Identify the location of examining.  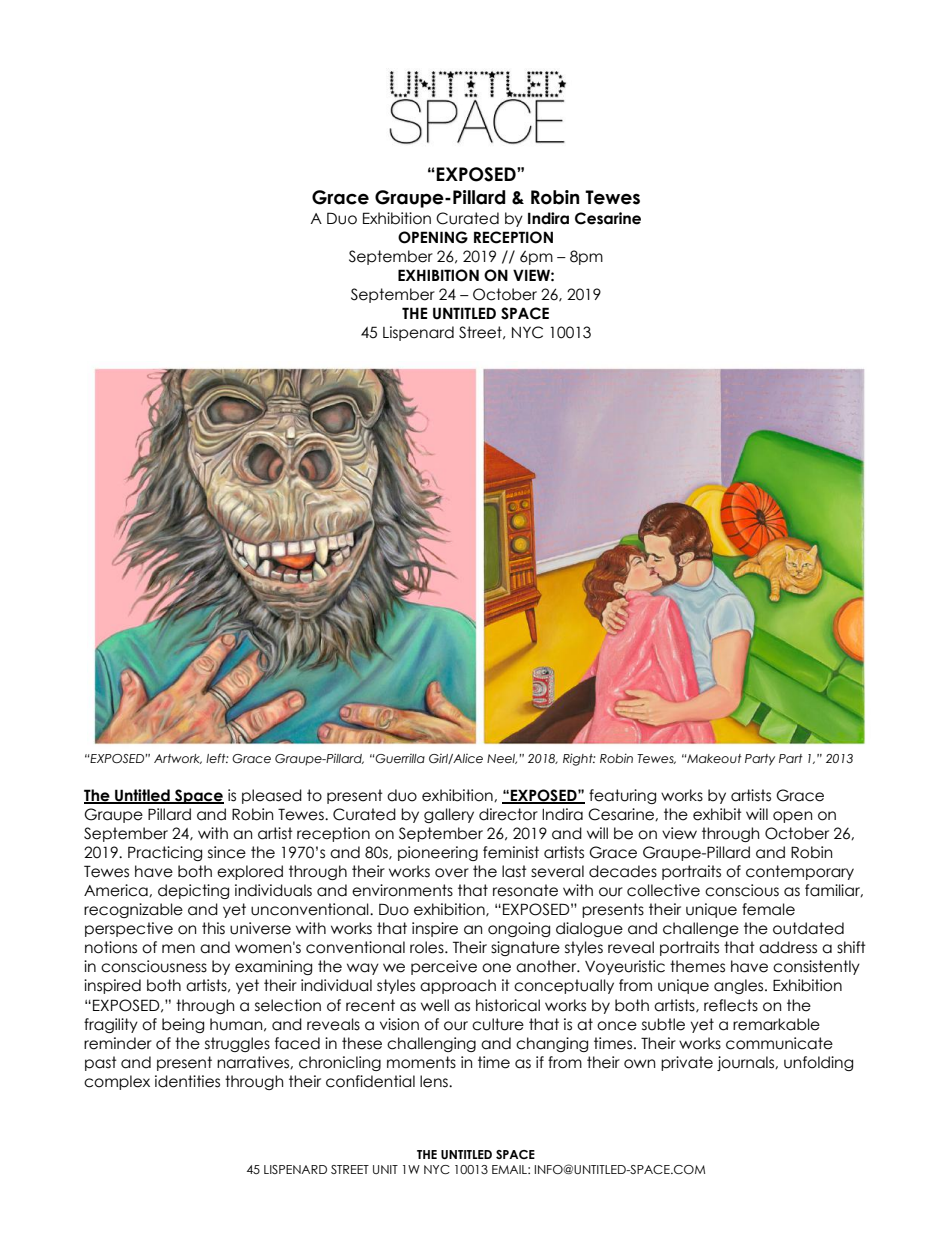
(273, 967).
